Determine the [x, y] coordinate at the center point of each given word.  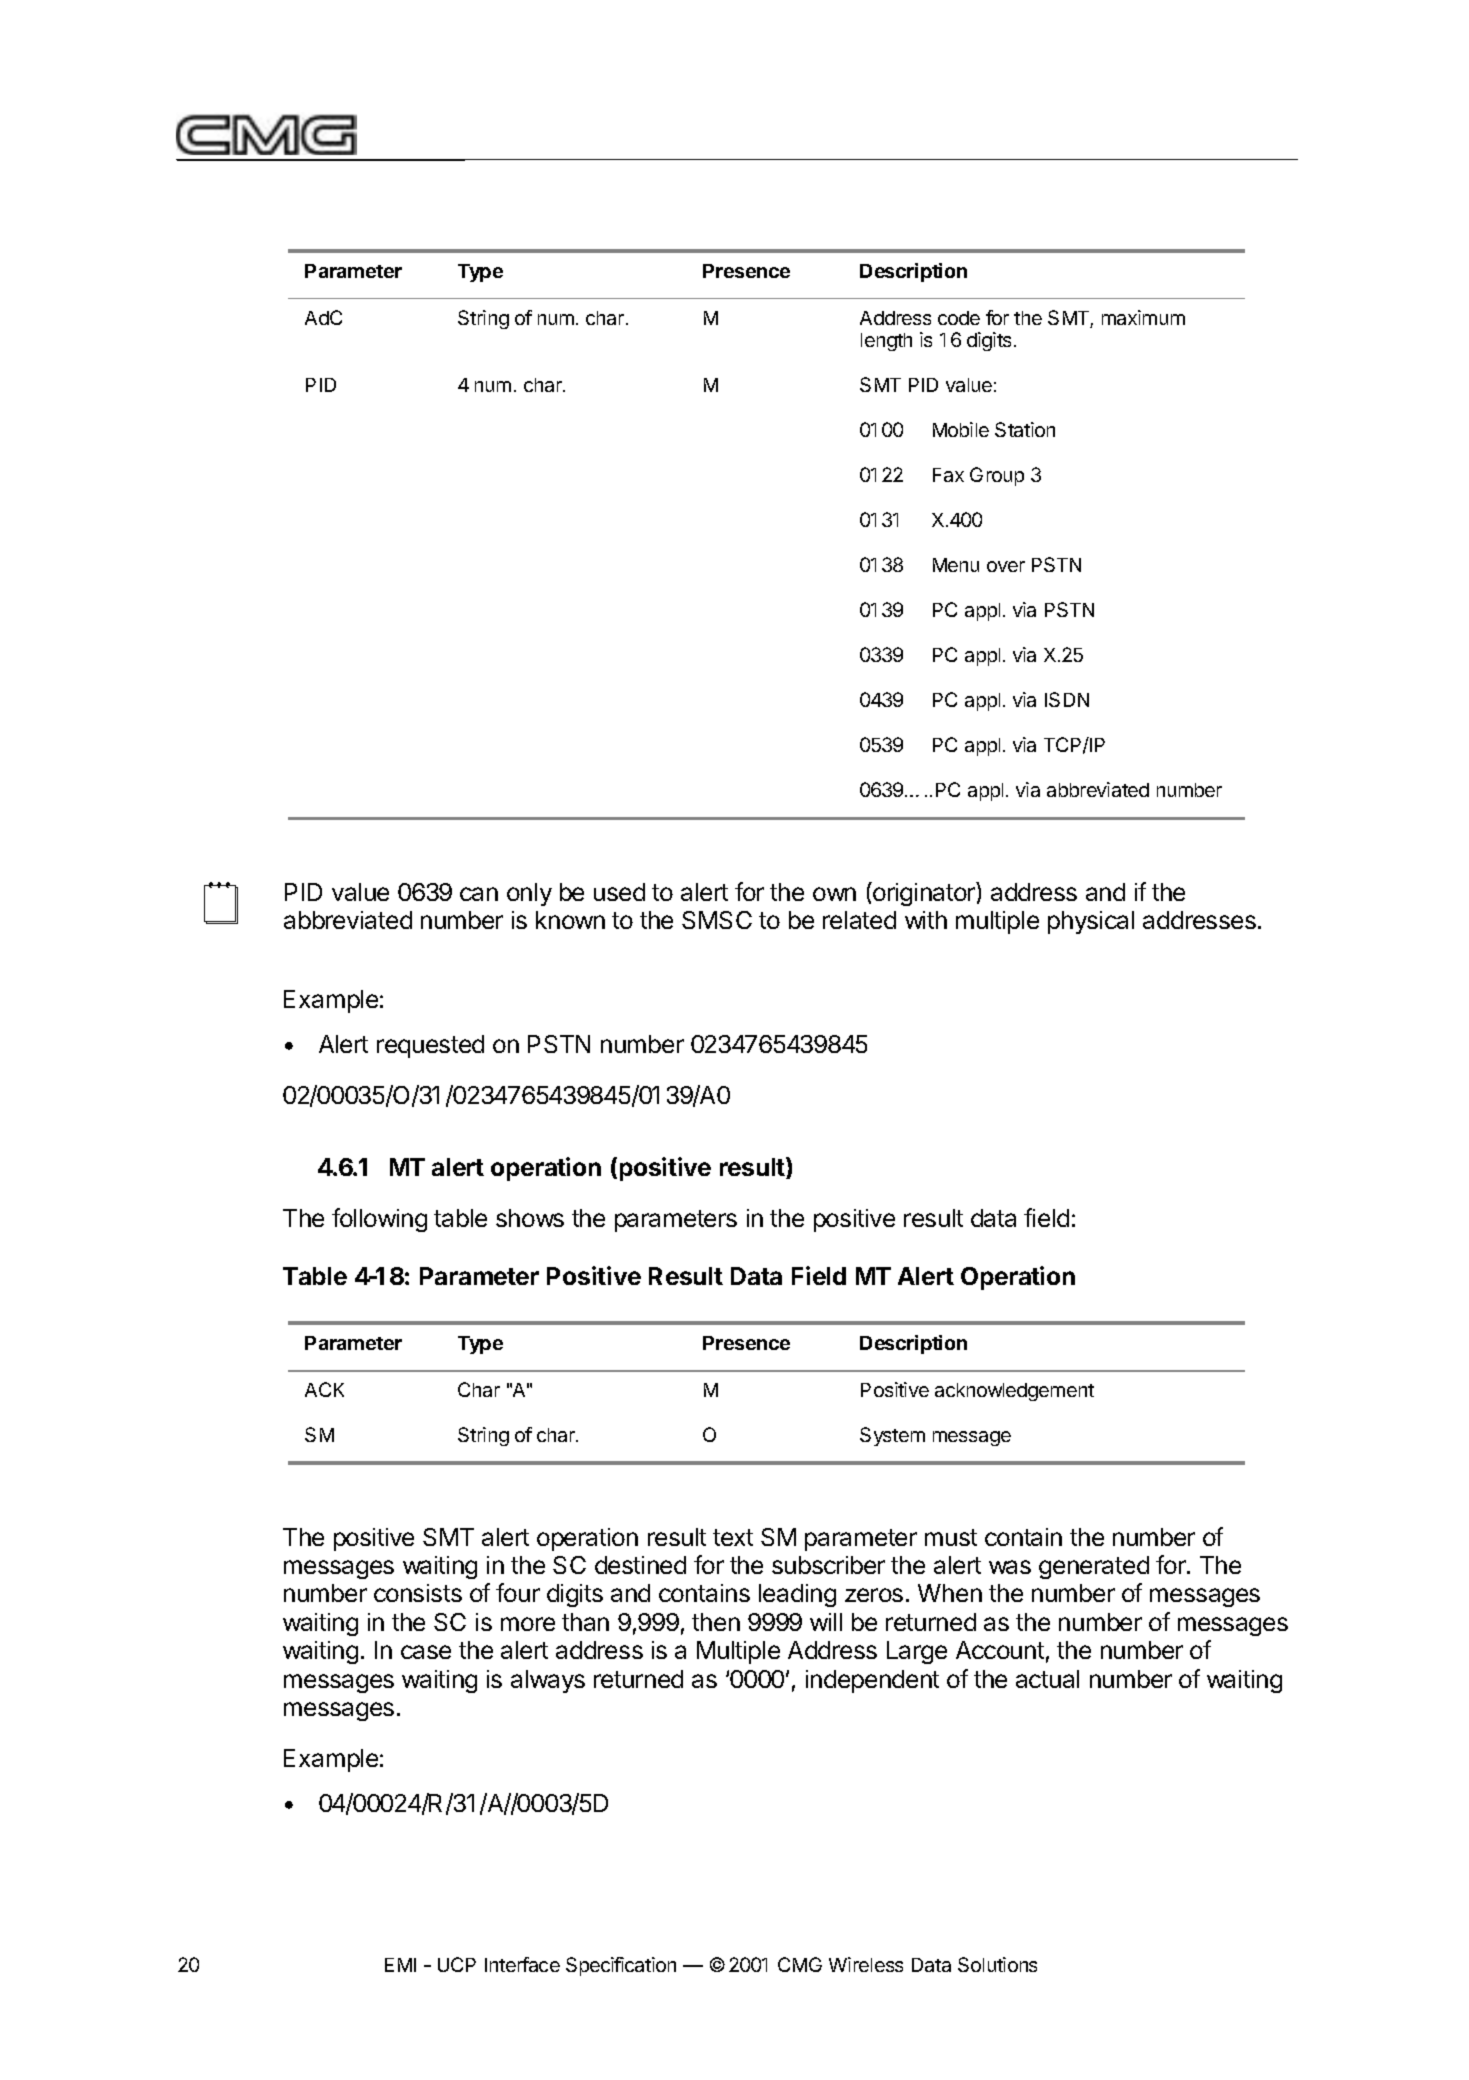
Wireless [866, 1964]
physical [1091, 922]
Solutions [997, 1964]
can [479, 894]
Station [1025, 429]
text [733, 1537]
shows [530, 1218]
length [886, 342]
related [859, 920]
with [926, 920]
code [959, 318]
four [518, 1592]
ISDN [1067, 699]
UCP [457, 1964]
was [1010, 1567]
